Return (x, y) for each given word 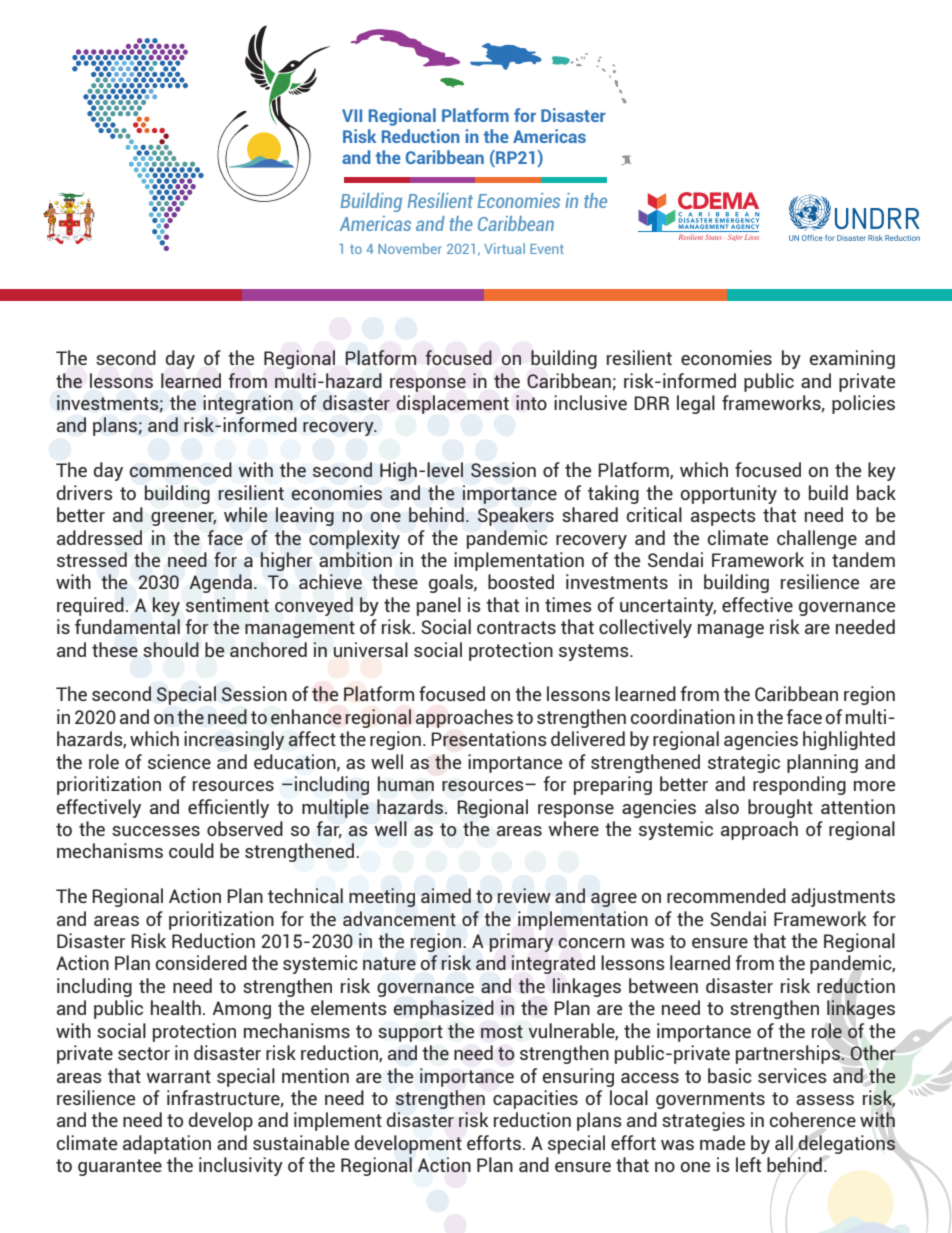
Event (547, 249)
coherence (813, 1119)
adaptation (167, 1144)
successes (156, 831)
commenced (181, 469)
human (406, 784)
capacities (535, 1099)
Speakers (516, 516)
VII (352, 115)
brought (780, 808)
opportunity (729, 494)
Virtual (504, 248)
